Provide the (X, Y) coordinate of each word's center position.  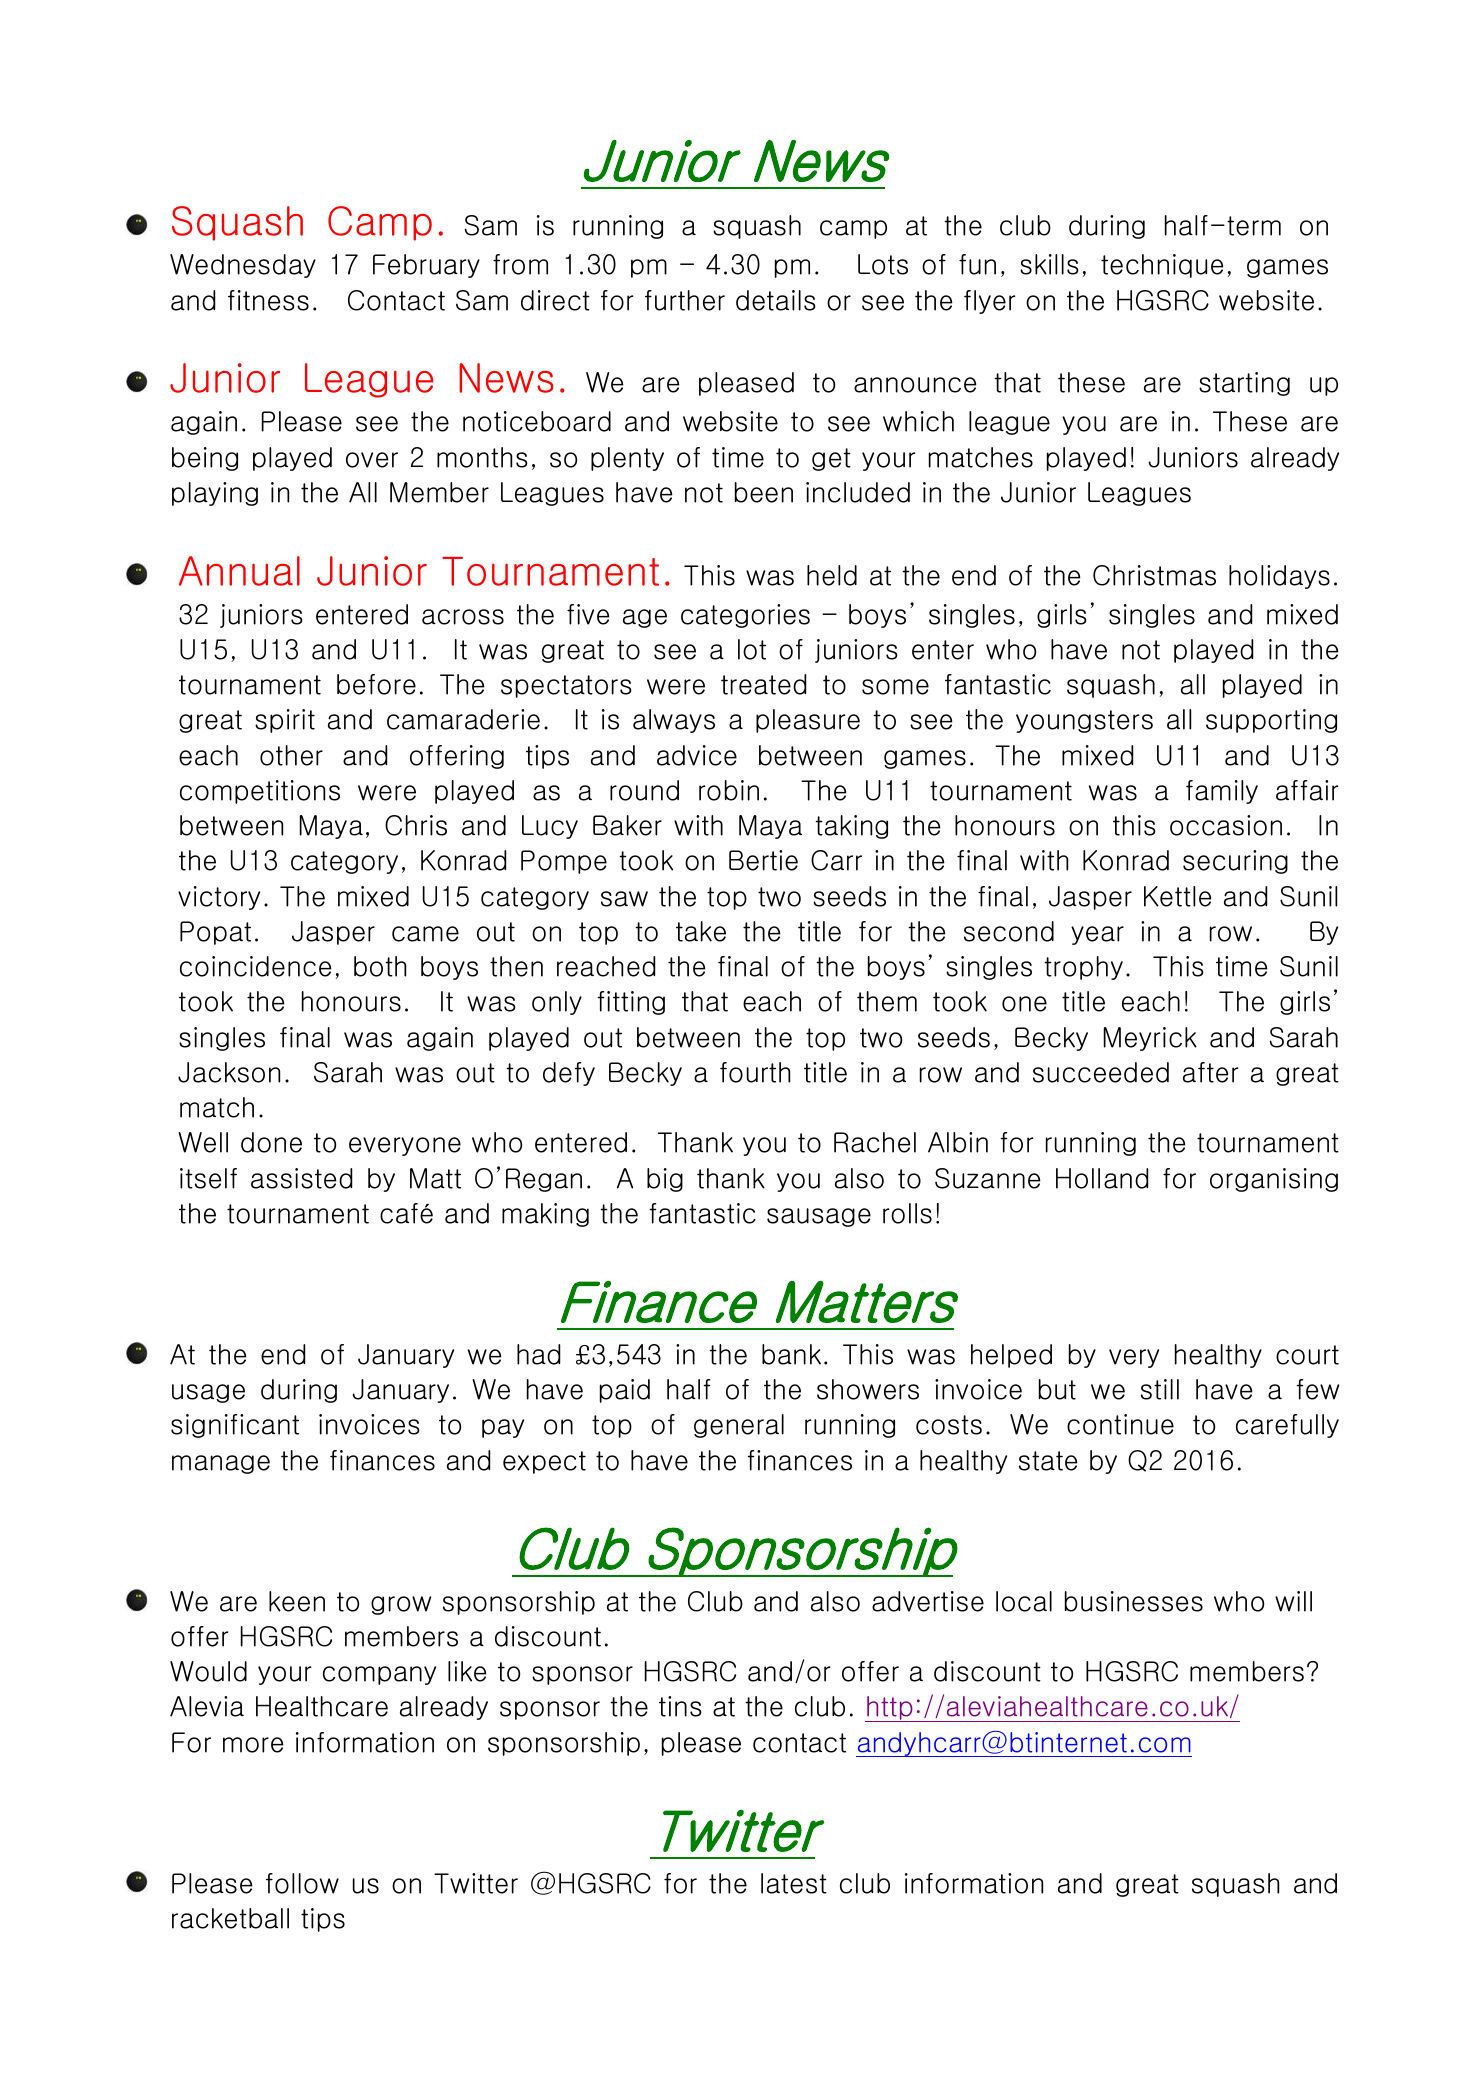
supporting (1271, 721)
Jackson (229, 1072)
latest (794, 1883)
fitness (268, 300)
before (376, 684)
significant (235, 1426)
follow (302, 1883)
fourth (755, 1072)
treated (764, 684)
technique (1162, 266)
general (739, 1426)
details (776, 300)
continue (1120, 1424)
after (1210, 1072)
